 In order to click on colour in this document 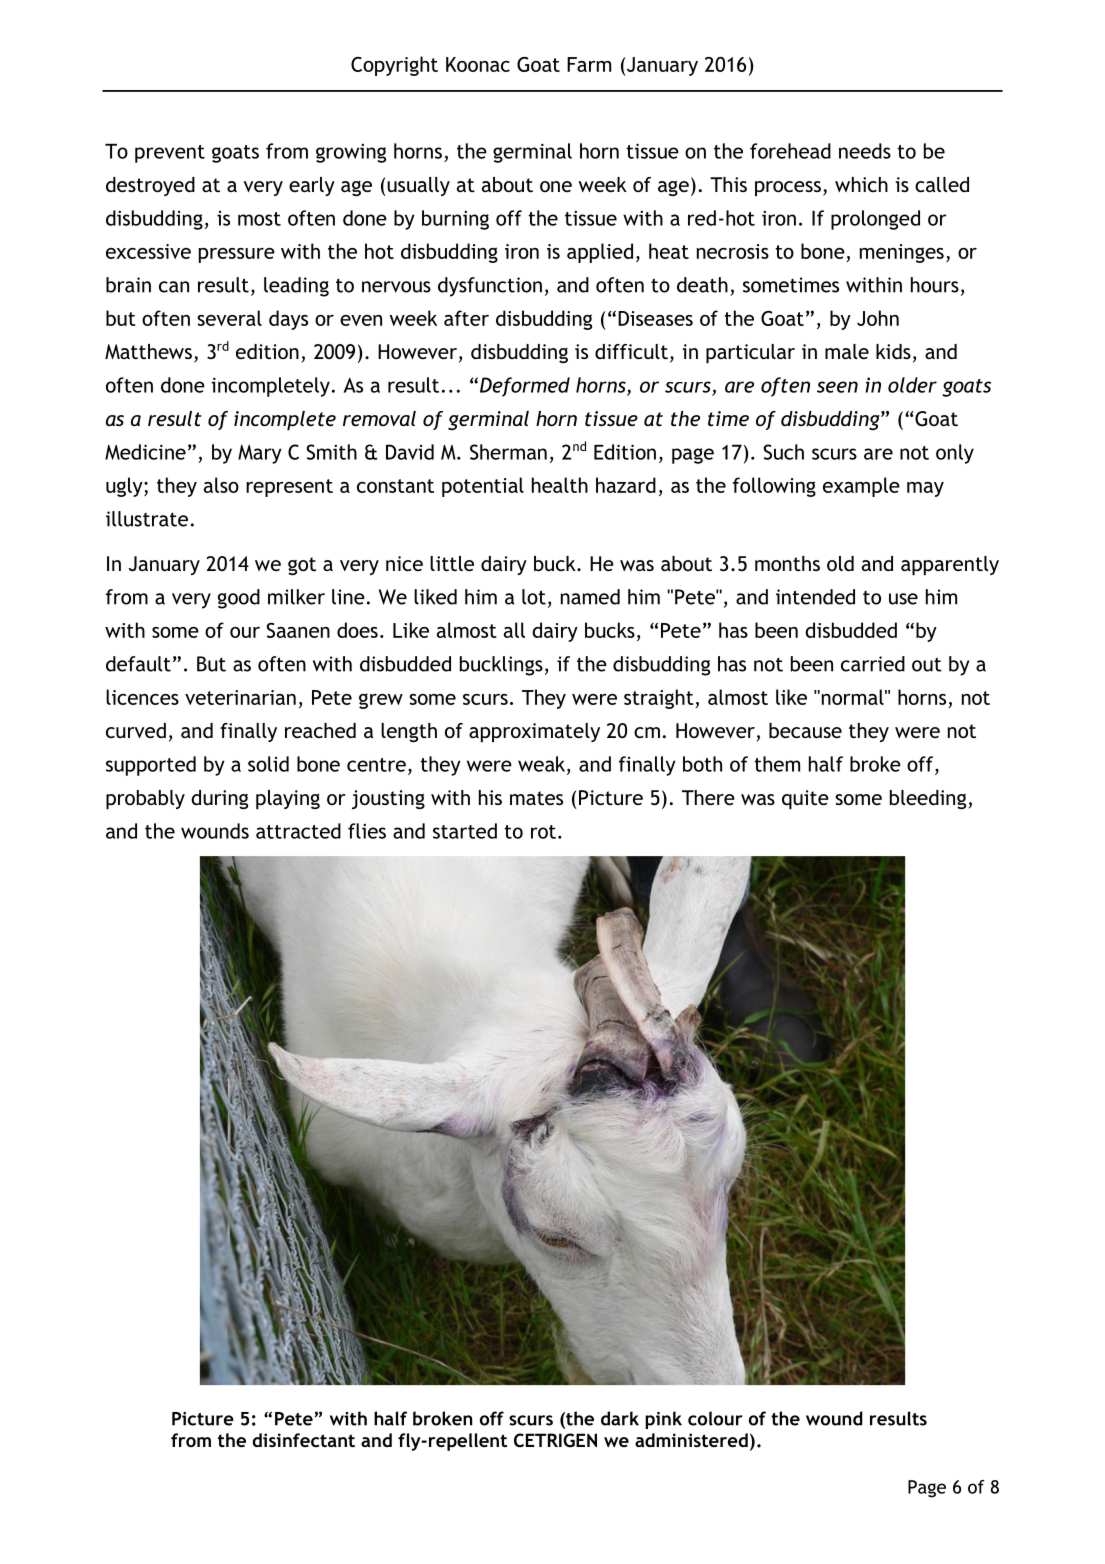, I will do `click(715, 1418)`.
